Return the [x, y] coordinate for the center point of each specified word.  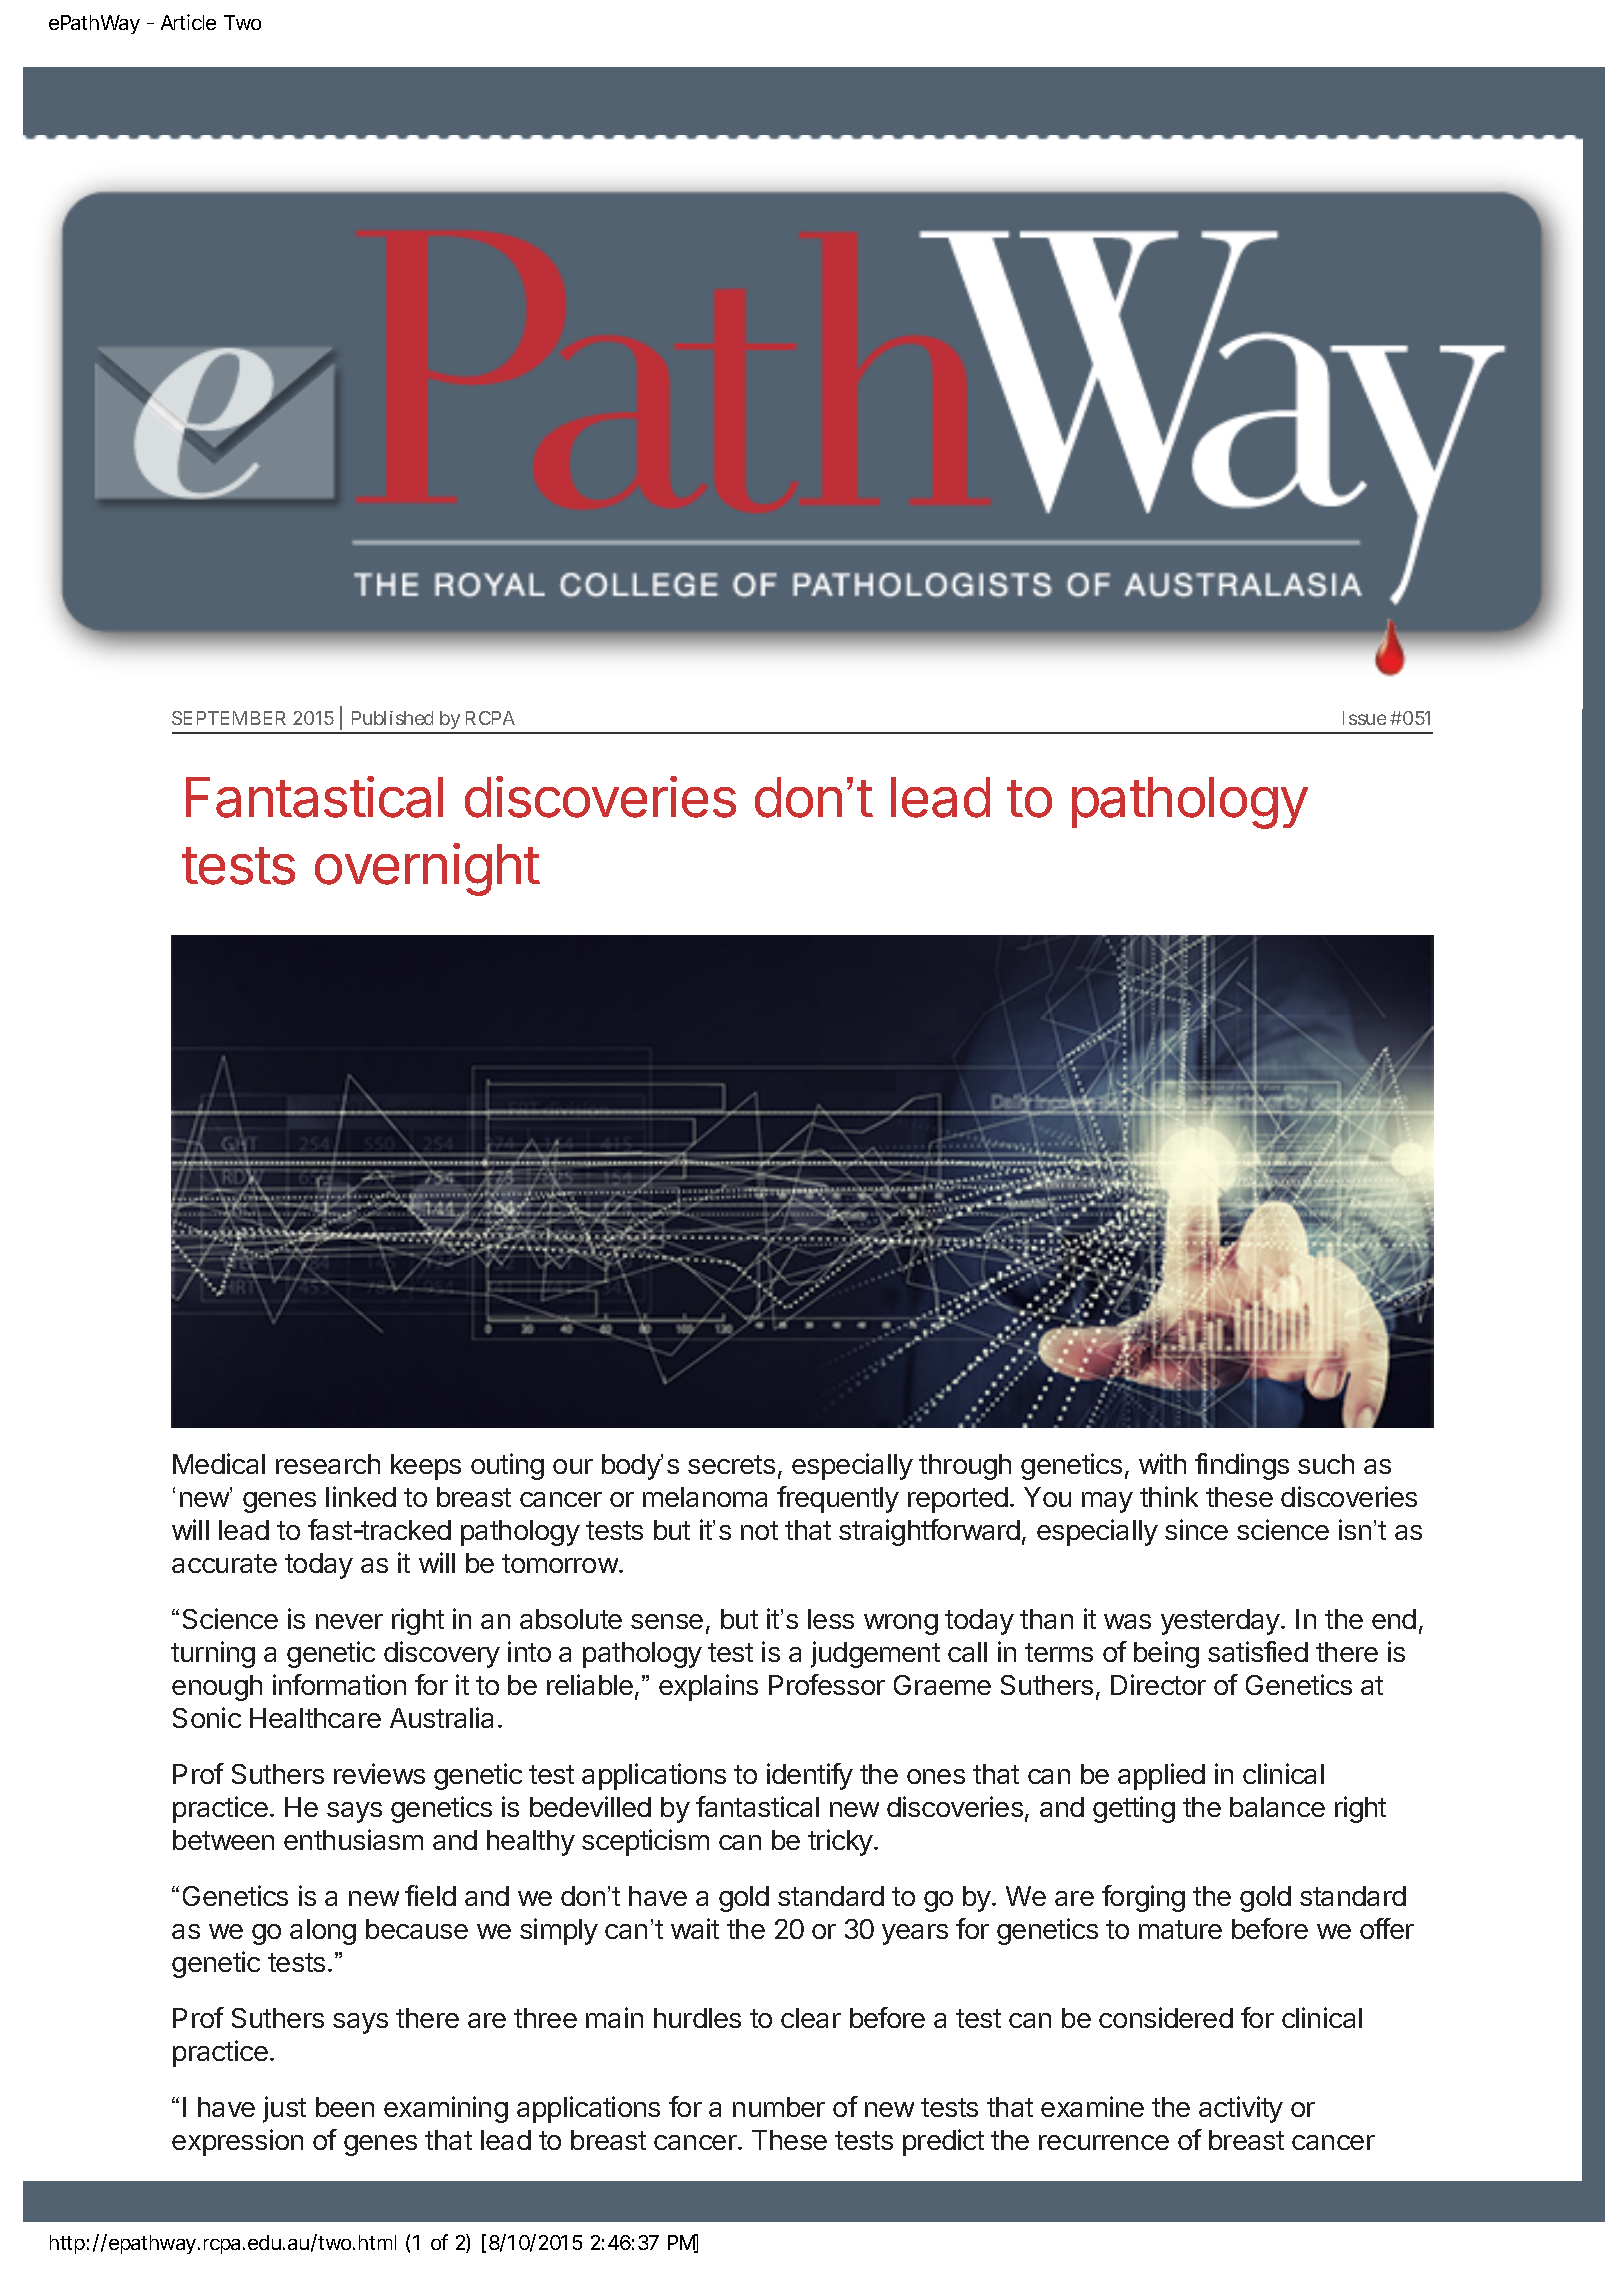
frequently [838, 1499]
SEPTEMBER [229, 718]
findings [1242, 1466]
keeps [426, 1467]
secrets [731, 1464]
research [328, 1464]
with [1162, 1463]
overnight [427, 869]
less [831, 1619]
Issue [1364, 718]
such [1326, 1464]
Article [188, 22]
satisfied [1258, 1651]
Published [392, 718]
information [339, 1684]
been [345, 2107]
